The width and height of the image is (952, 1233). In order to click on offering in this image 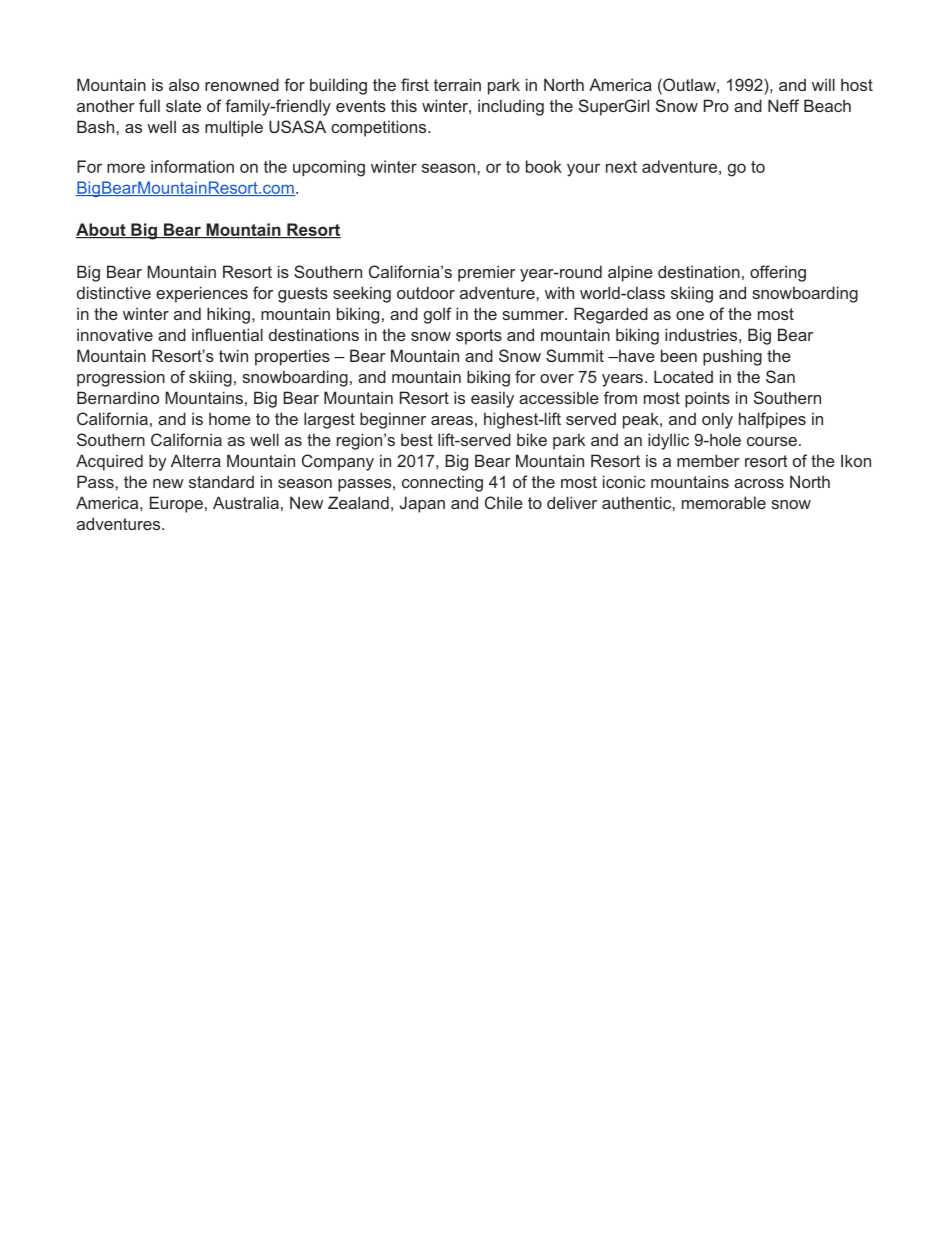, I will do `click(778, 273)`.
